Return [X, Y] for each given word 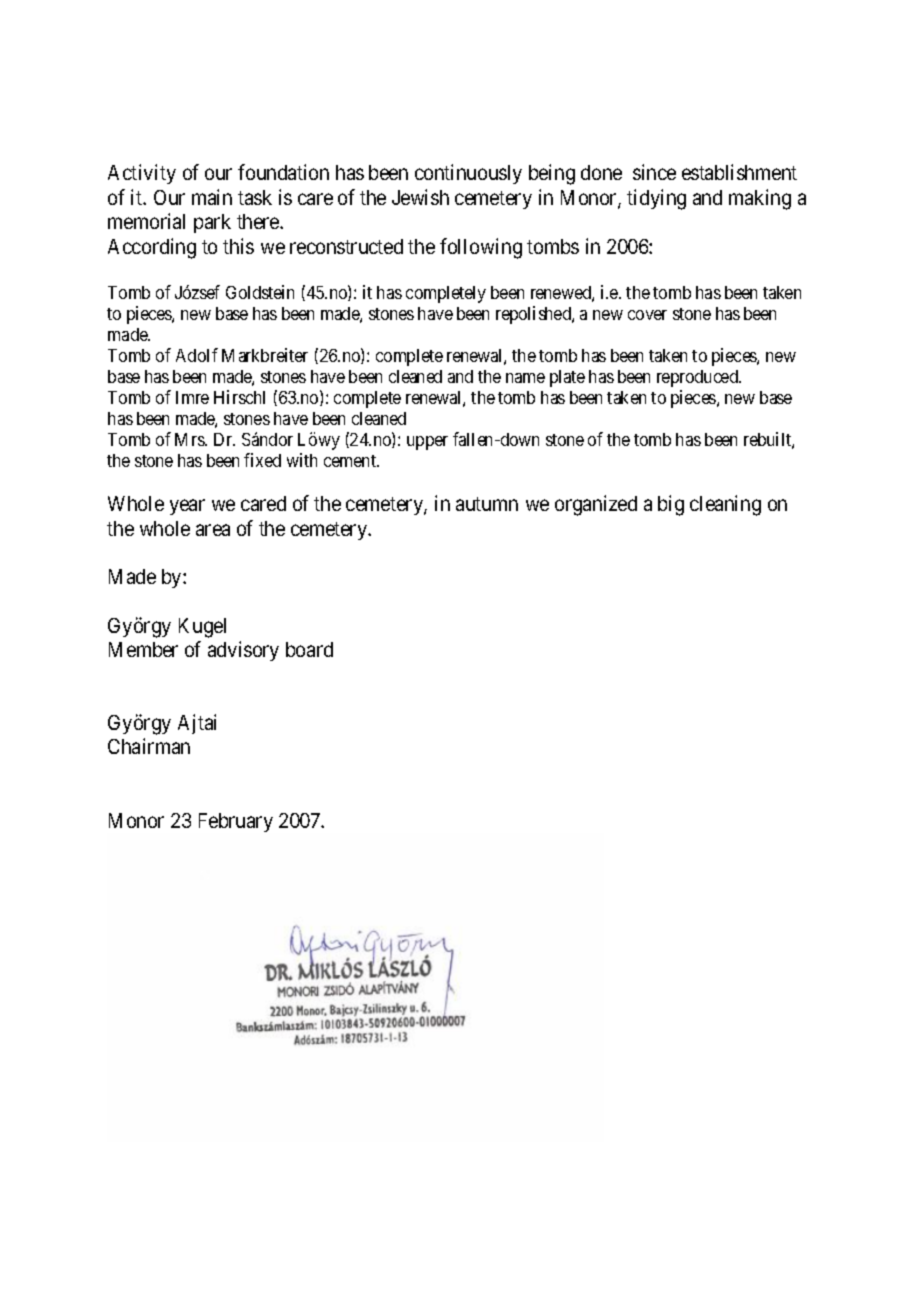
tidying [656, 199]
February [236, 822]
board [309, 649]
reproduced [698, 378]
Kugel [202, 628]
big [671, 505]
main [212, 197]
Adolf [197, 355]
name [525, 378]
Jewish [420, 197]
